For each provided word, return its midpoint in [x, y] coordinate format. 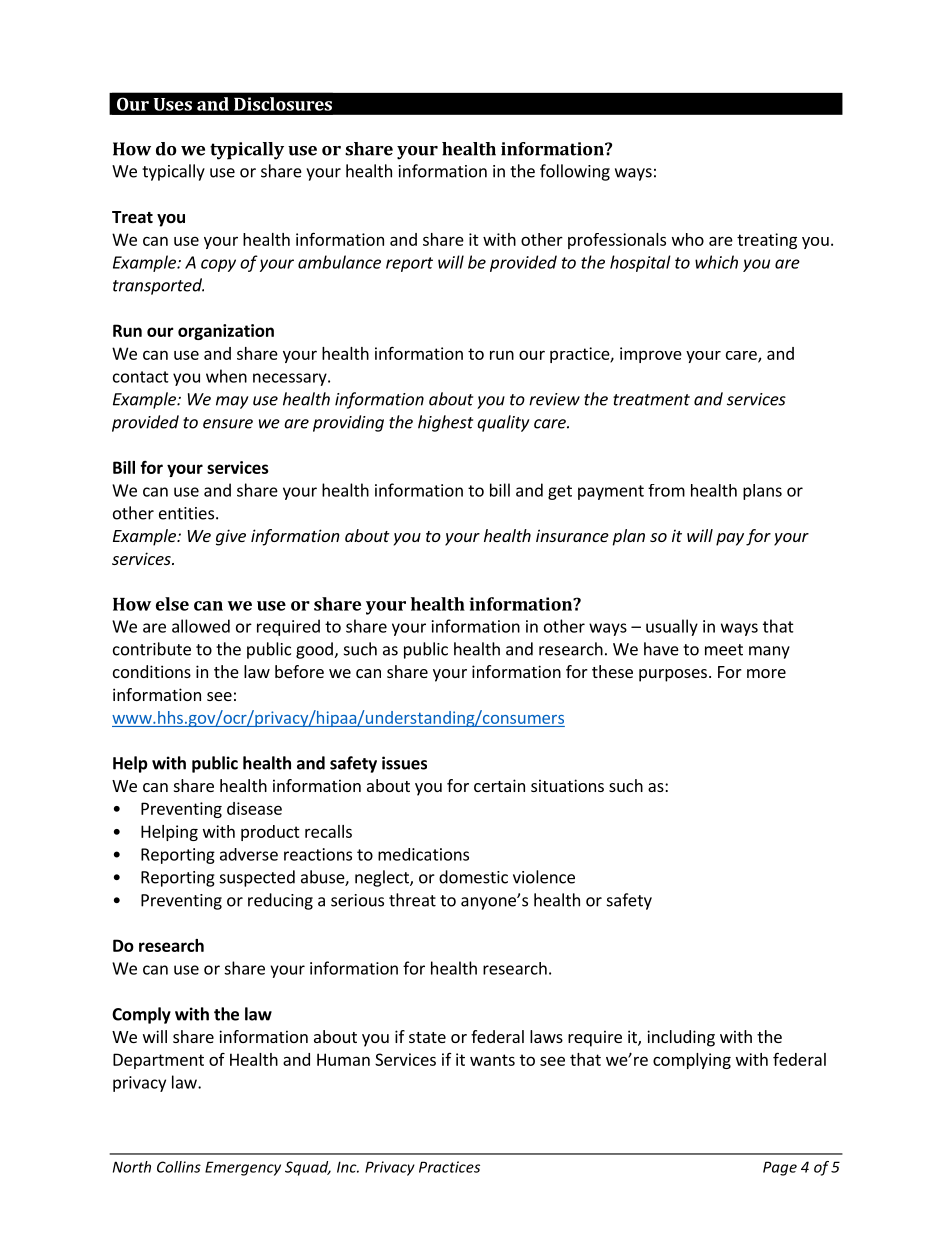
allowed [201, 626]
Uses [173, 104]
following [575, 172]
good [315, 650]
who [688, 239]
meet [724, 650]
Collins [179, 1167]
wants [492, 1060]
